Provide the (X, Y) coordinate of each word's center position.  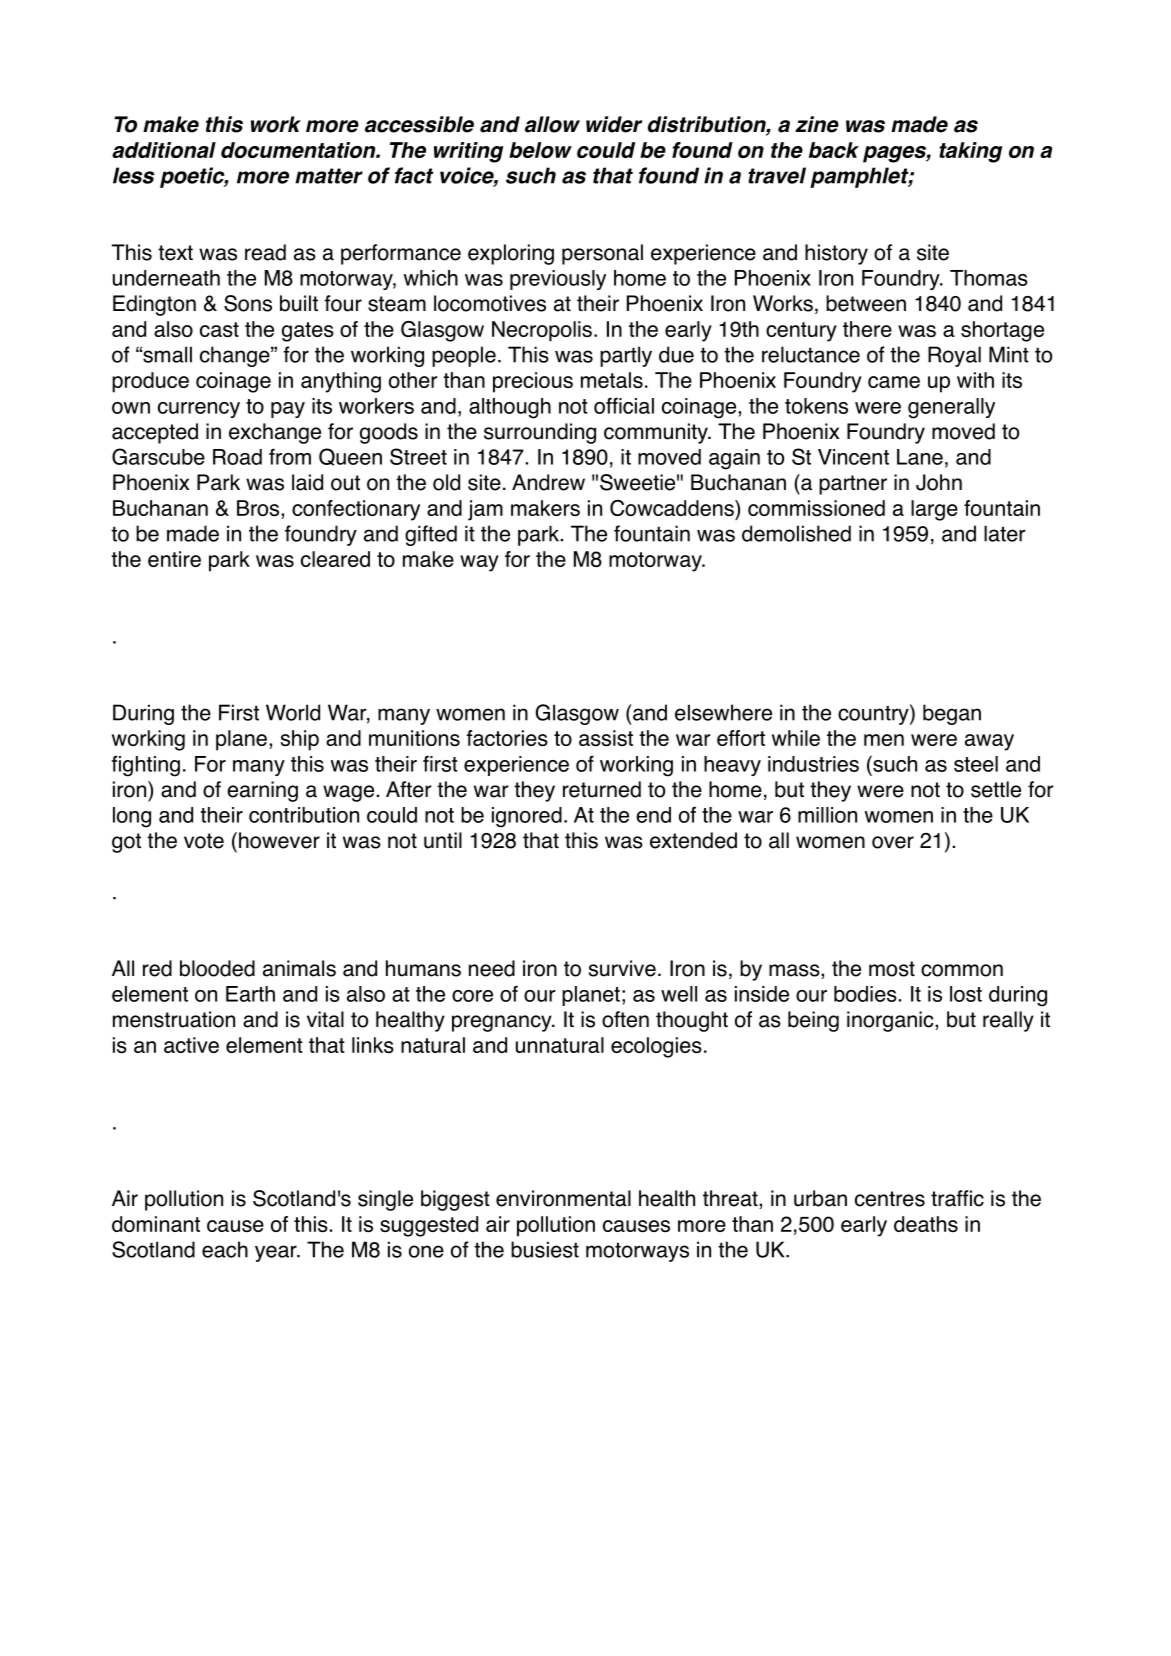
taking (970, 152)
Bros (259, 508)
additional (164, 150)
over (893, 842)
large (934, 510)
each (225, 1249)
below (540, 150)
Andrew (548, 482)
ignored (527, 817)
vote (204, 841)
